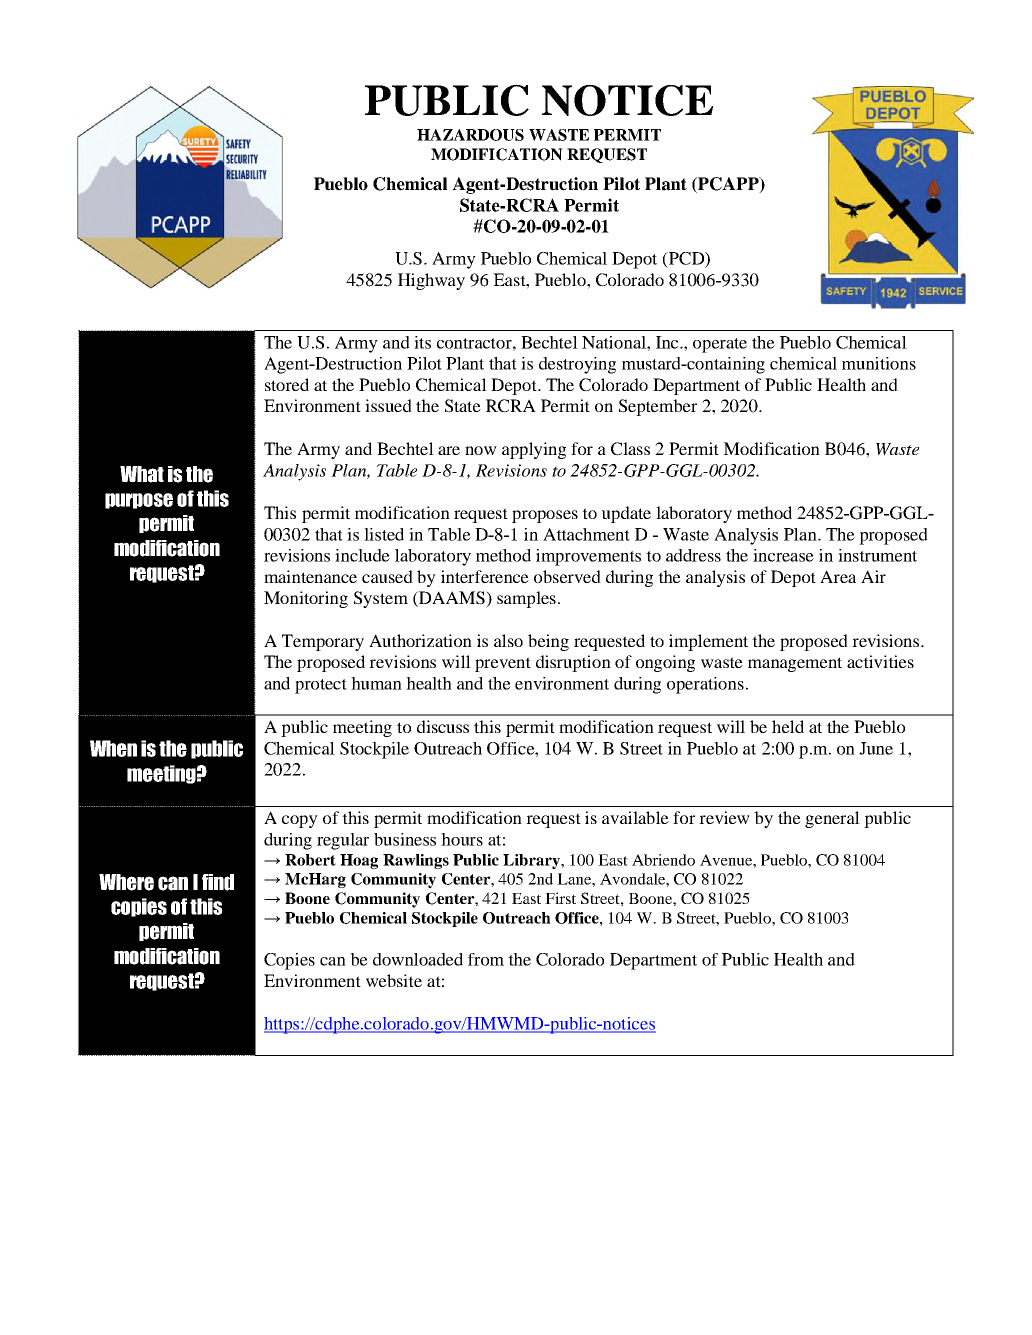 The image size is (1032, 1335). Describe the element at coordinates (470, 135) in the image. I see `HAZARDOUS` at that location.
